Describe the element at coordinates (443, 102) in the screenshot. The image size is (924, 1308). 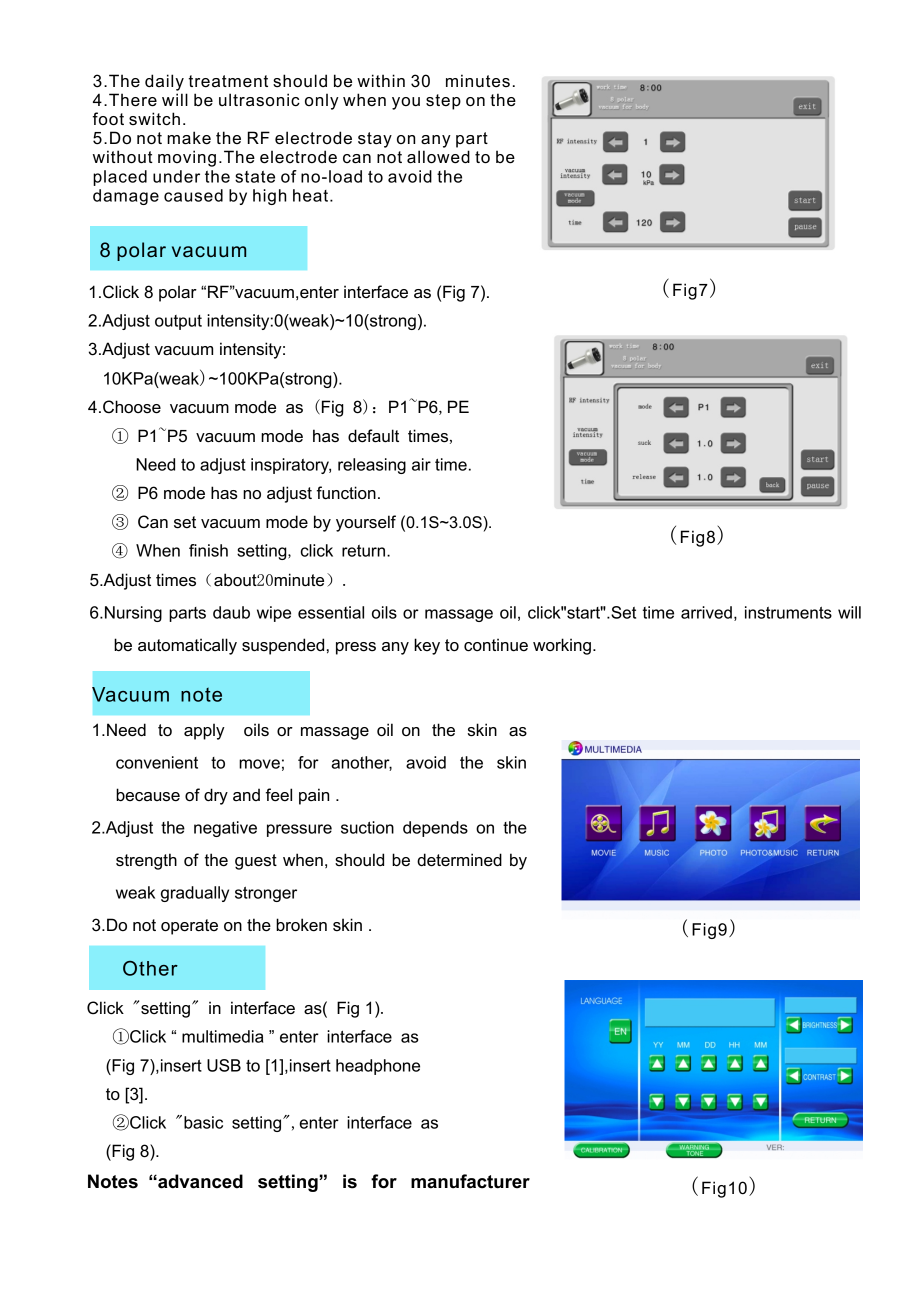
I see `step` at that location.
